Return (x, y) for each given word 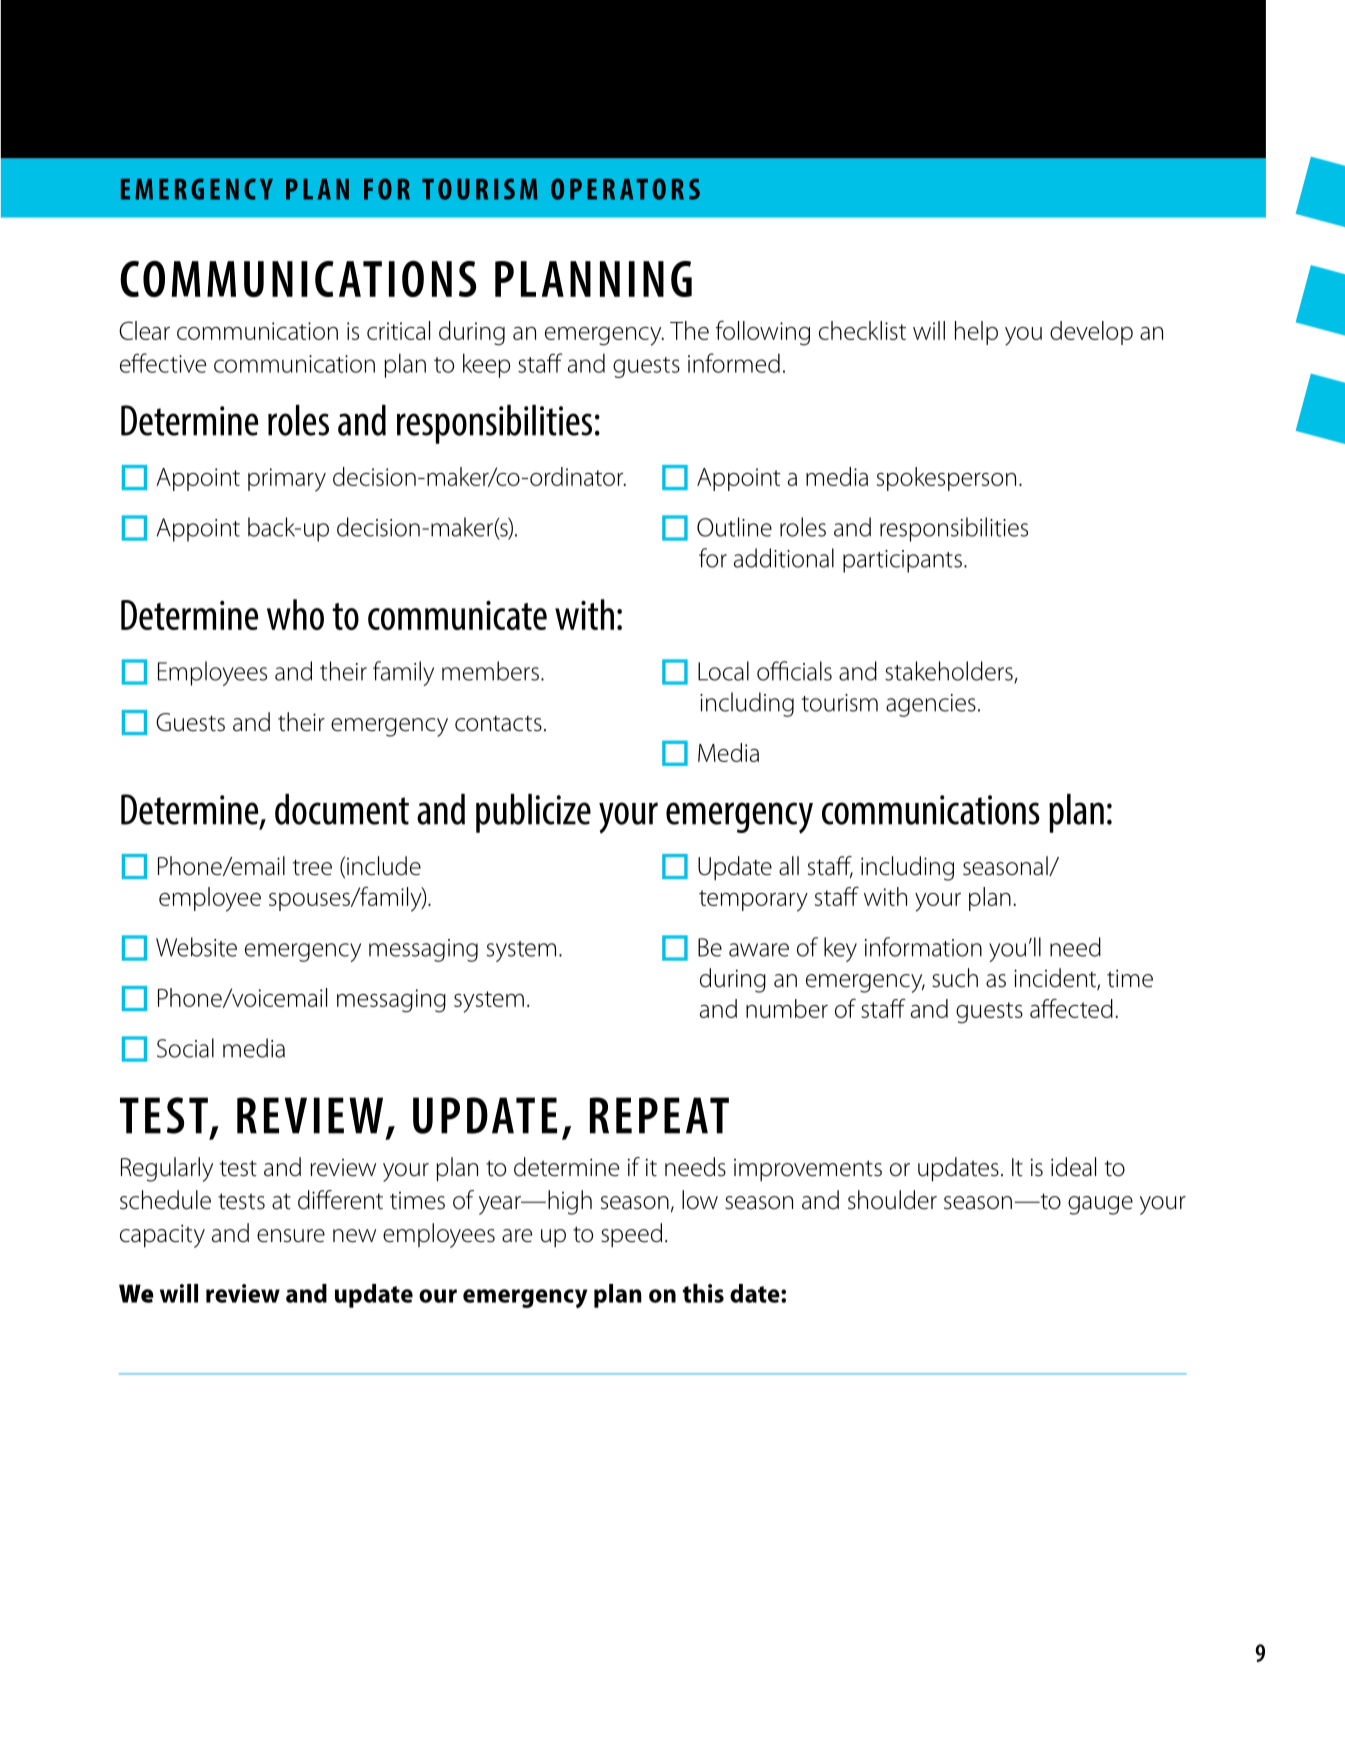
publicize (533, 813)
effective (163, 363)
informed (734, 363)
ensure (291, 1236)
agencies (931, 705)
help (976, 333)
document (342, 809)
